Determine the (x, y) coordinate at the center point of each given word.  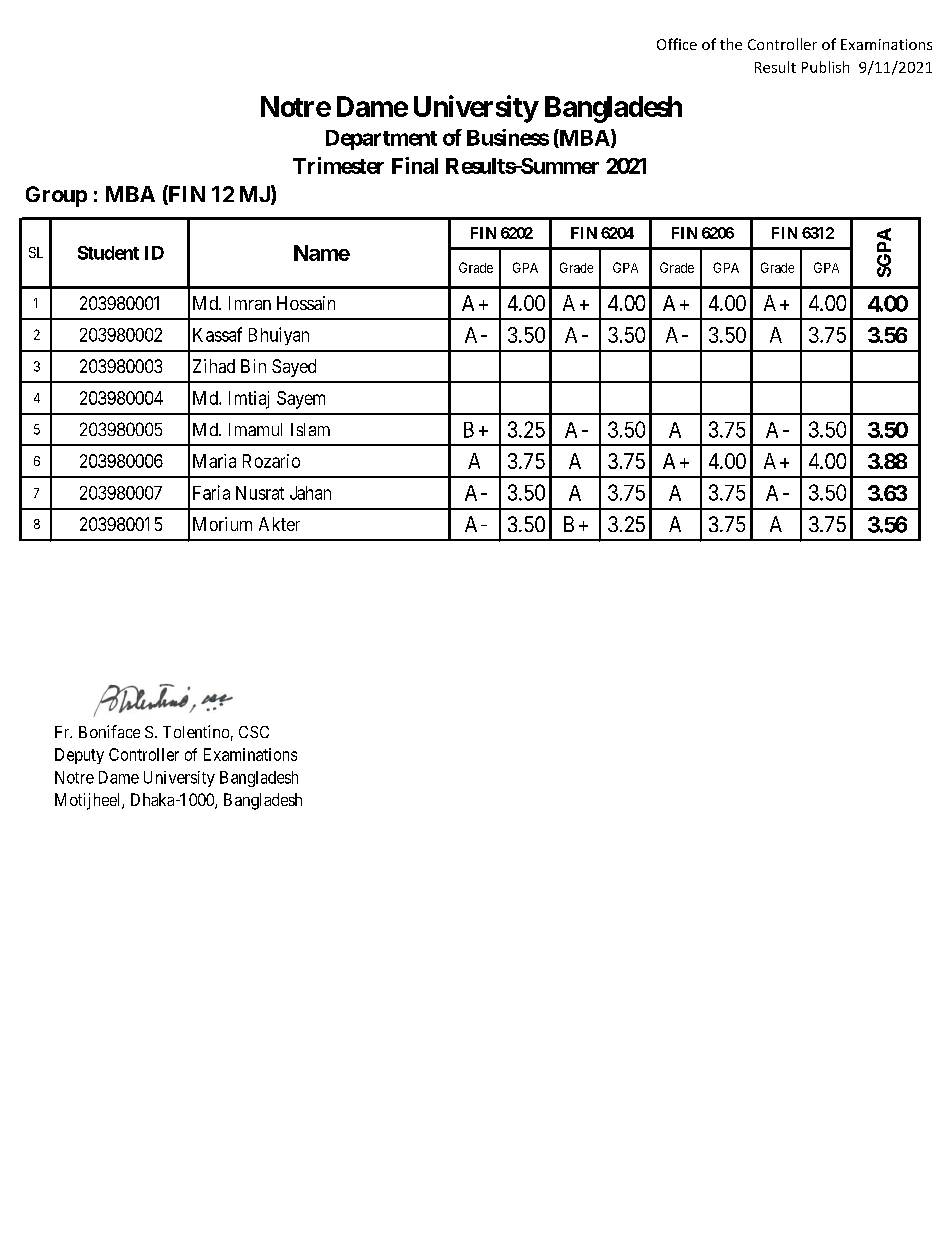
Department (381, 140)
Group (56, 196)
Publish (825, 67)
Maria (214, 461)
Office (677, 44)
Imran (250, 303)
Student (108, 253)
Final (415, 165)
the (731, 44)
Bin (253, 366)
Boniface (109, 731)
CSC (254, 732)
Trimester (338, 165)
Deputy (79, 756)
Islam (310, 429)
